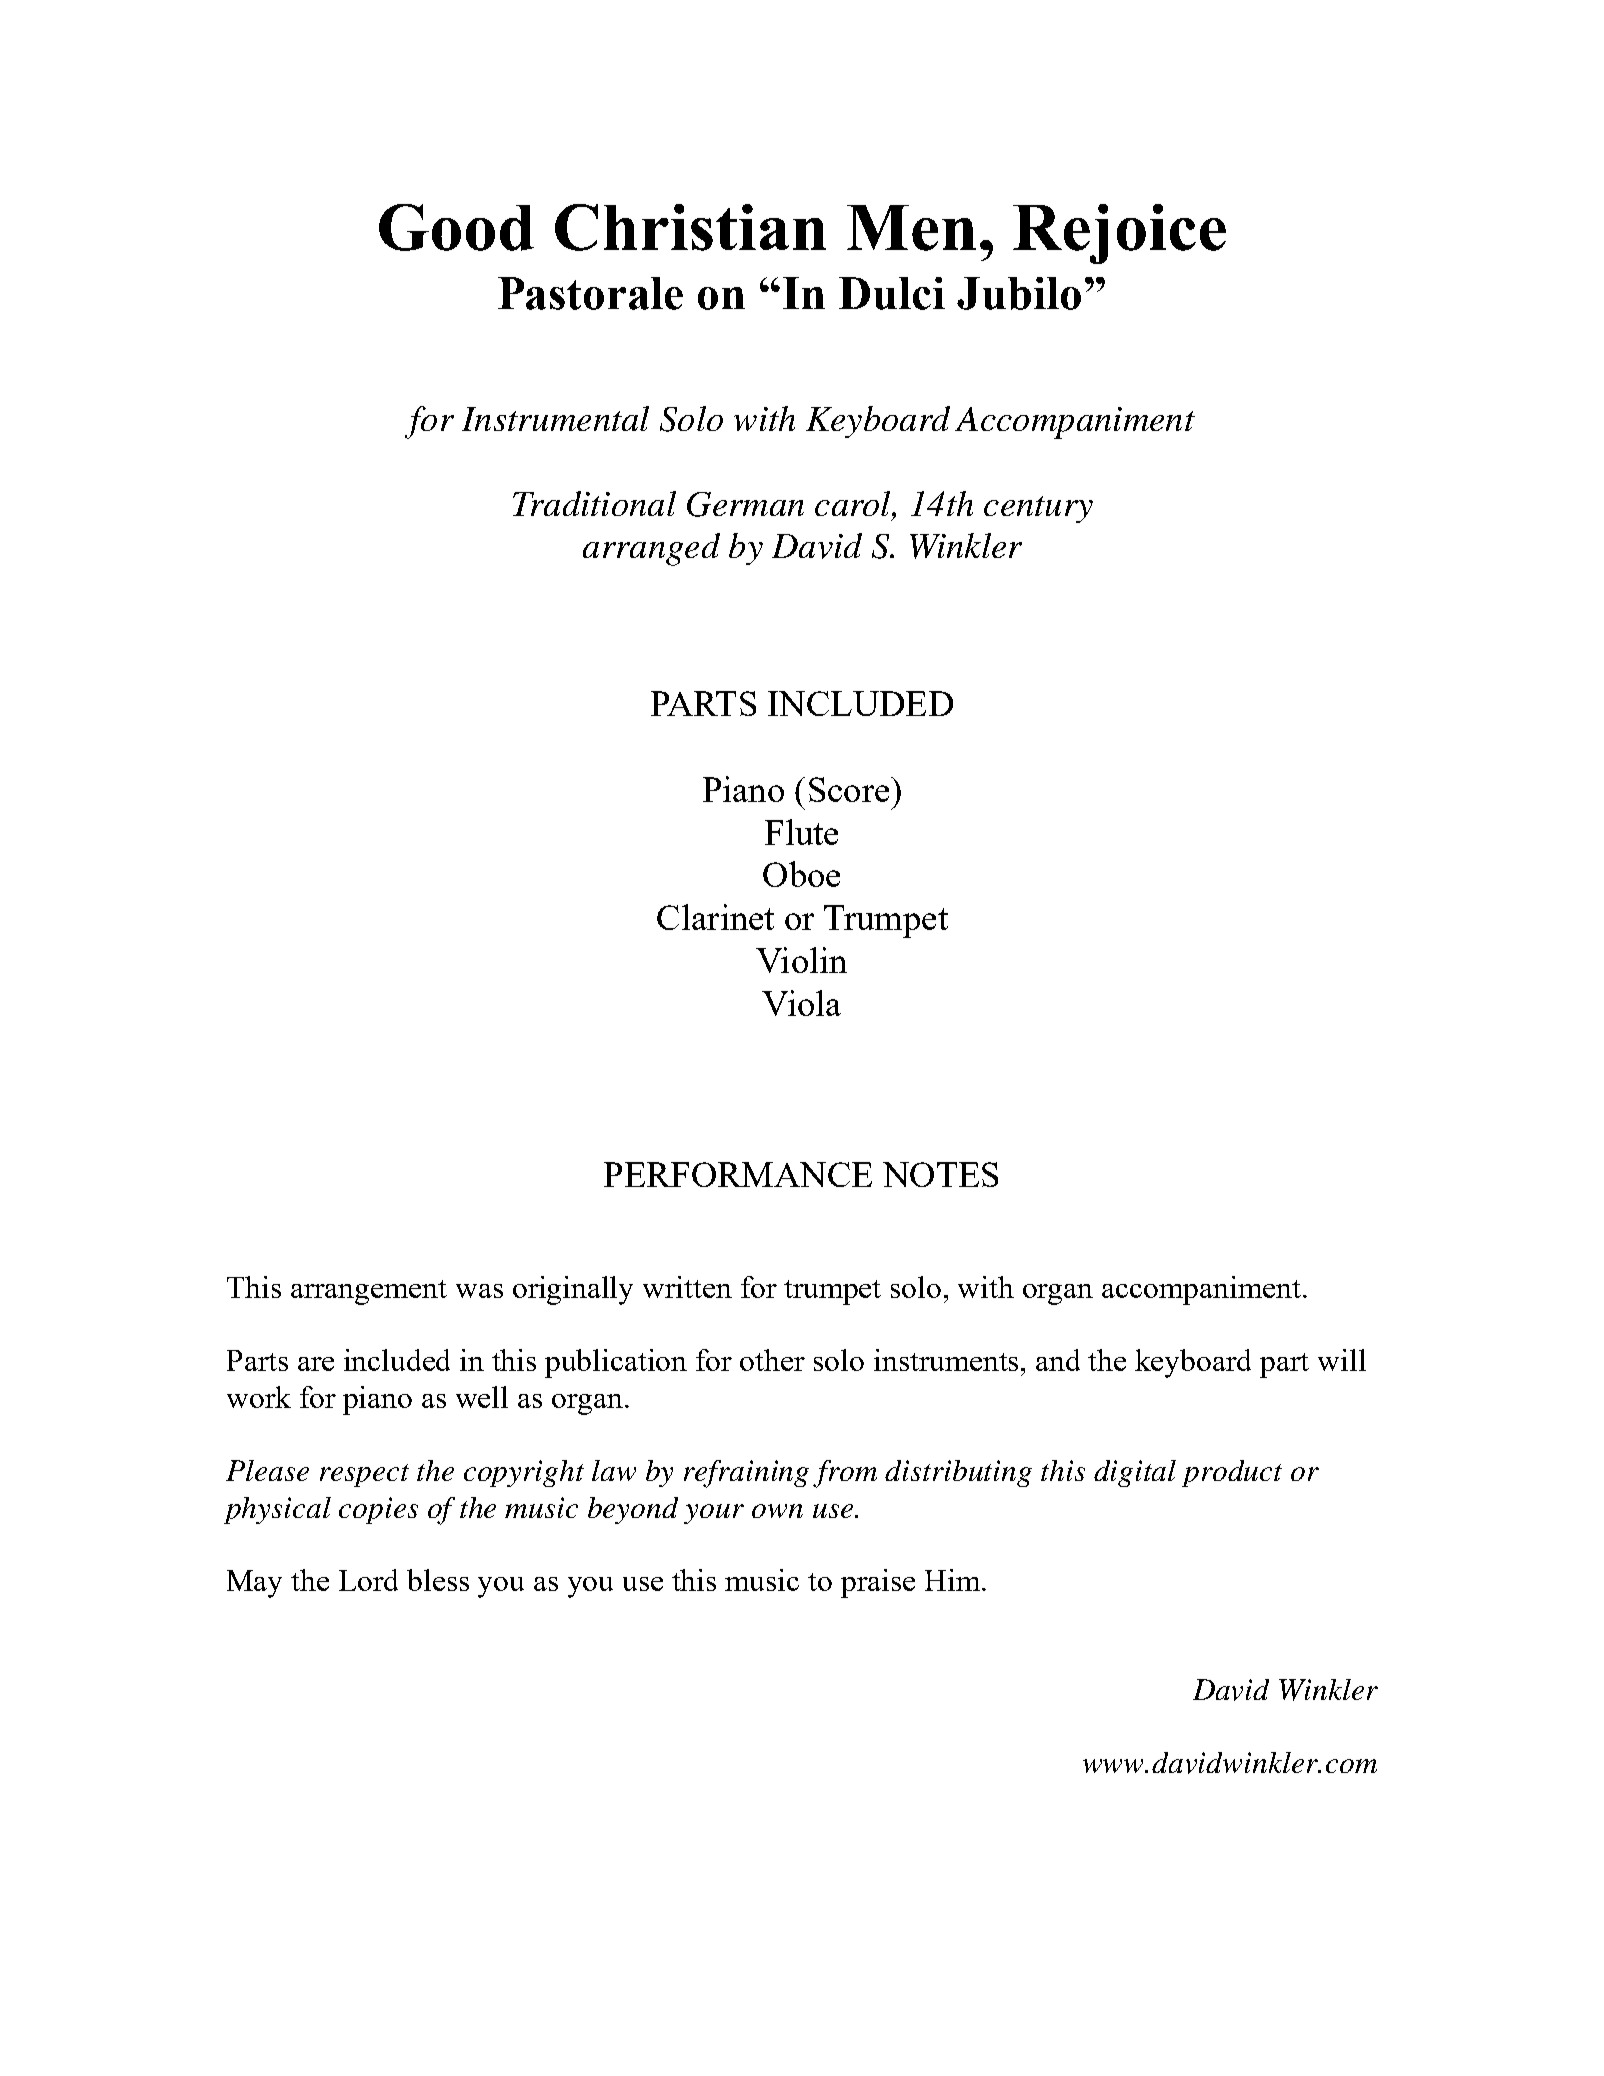  Describe the element at coordinates (1232, 1473) in the screenshot. I see `product` at that location.
